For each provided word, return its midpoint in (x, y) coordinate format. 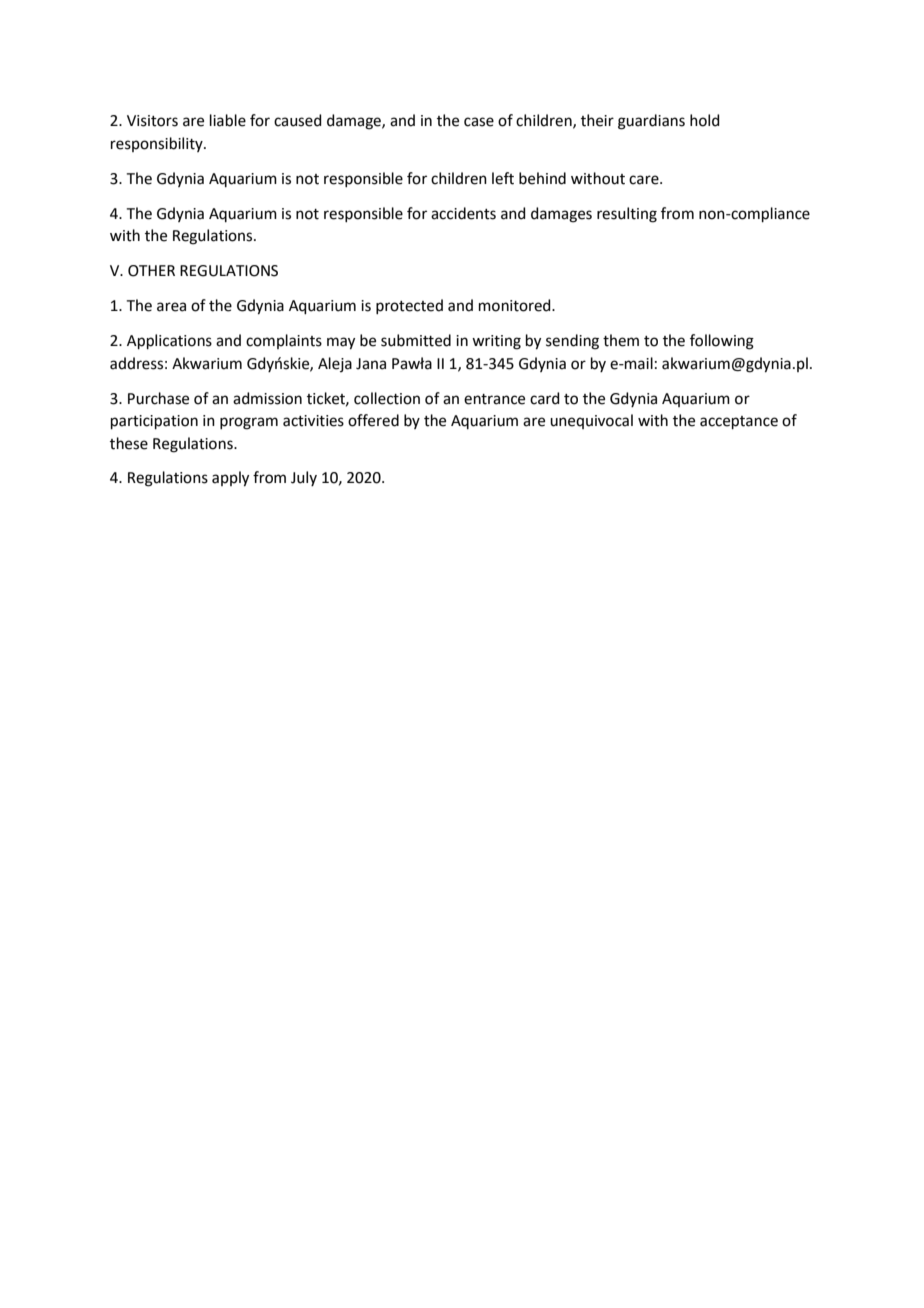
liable (228, 120)
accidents (463, 213)
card (545, 398)
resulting (627, 215)
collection (387, 398)
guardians (651, 122)
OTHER (151, 271)
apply (230, 479)
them (621, 340)
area (171, 307)
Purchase (158, 398)
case (479, 122)
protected (409, 306)
